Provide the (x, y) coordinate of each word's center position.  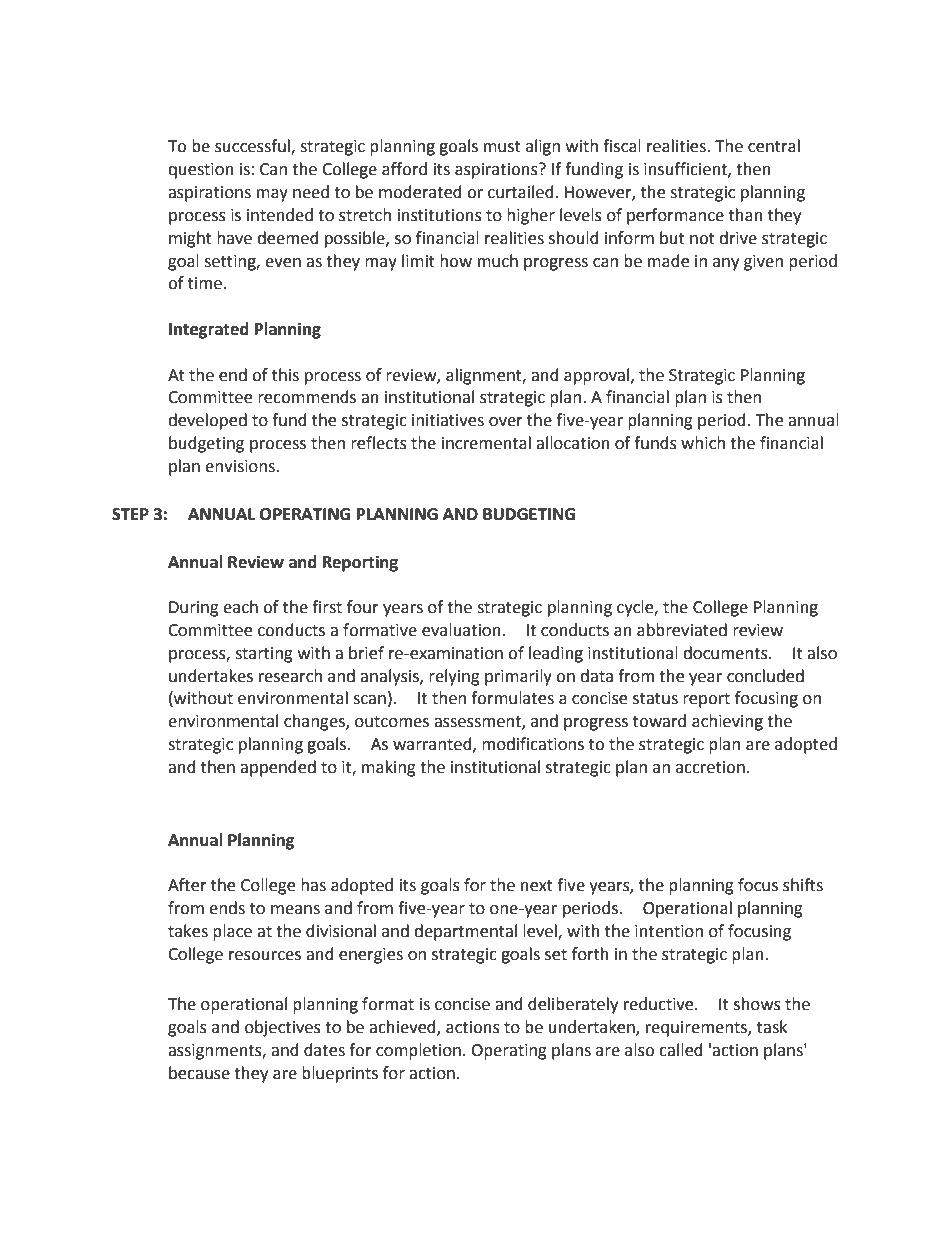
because (199, 1073)
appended (278, 768)
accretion (710, 767)
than (746, 215)
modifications (533, 744)
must (502, 147)
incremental (486, 443)
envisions (241, 466)
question (201, 171)
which (703, 443)
